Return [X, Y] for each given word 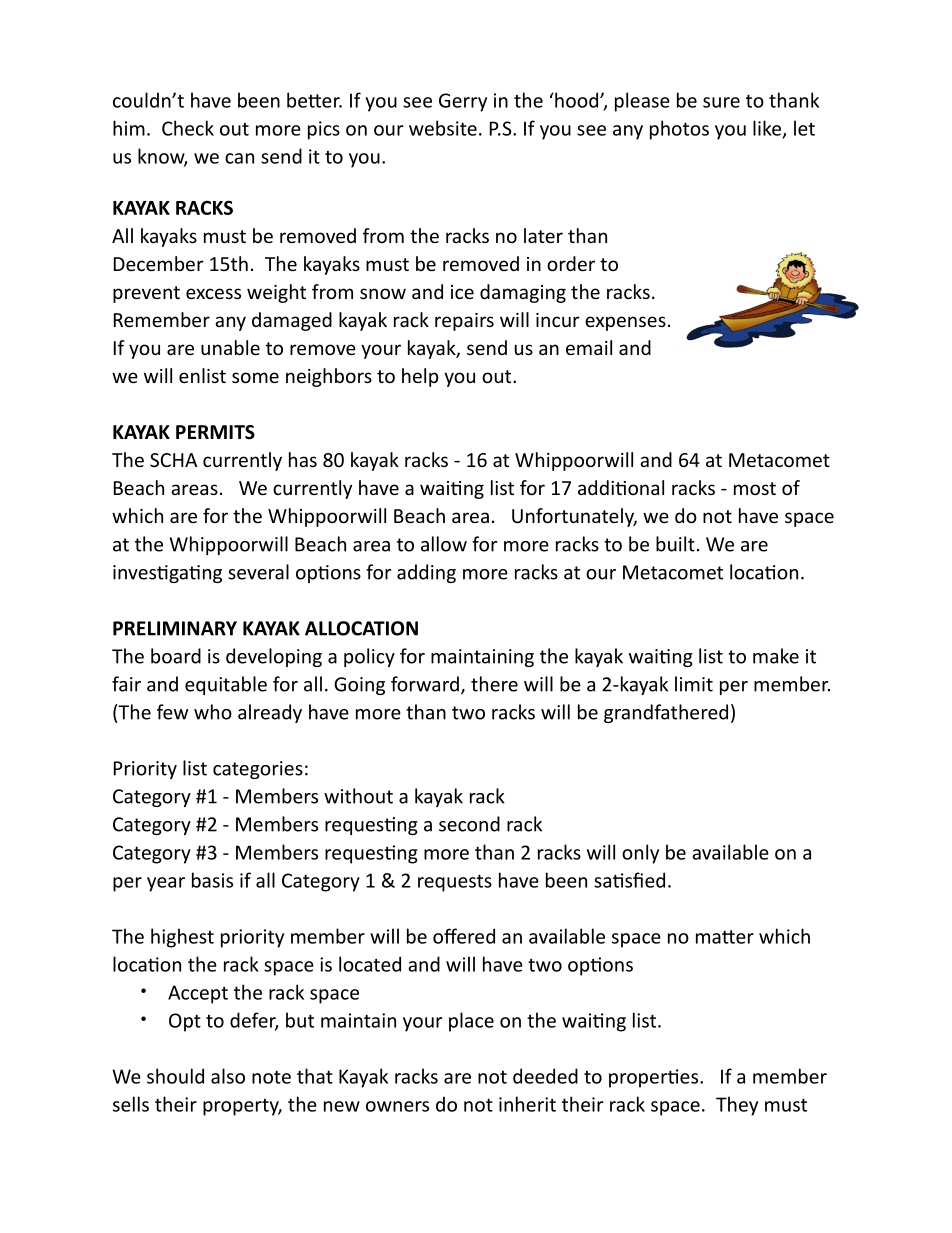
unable [230, 347]
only [640, 854]
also [228, 1076]
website [443, 128]
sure [721, 102]
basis [212, 880]
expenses [625, 323]
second [469, 824]
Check [188, 128]
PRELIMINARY [175, 628]
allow [444, 544]
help [420, 377]
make [776, 656]
